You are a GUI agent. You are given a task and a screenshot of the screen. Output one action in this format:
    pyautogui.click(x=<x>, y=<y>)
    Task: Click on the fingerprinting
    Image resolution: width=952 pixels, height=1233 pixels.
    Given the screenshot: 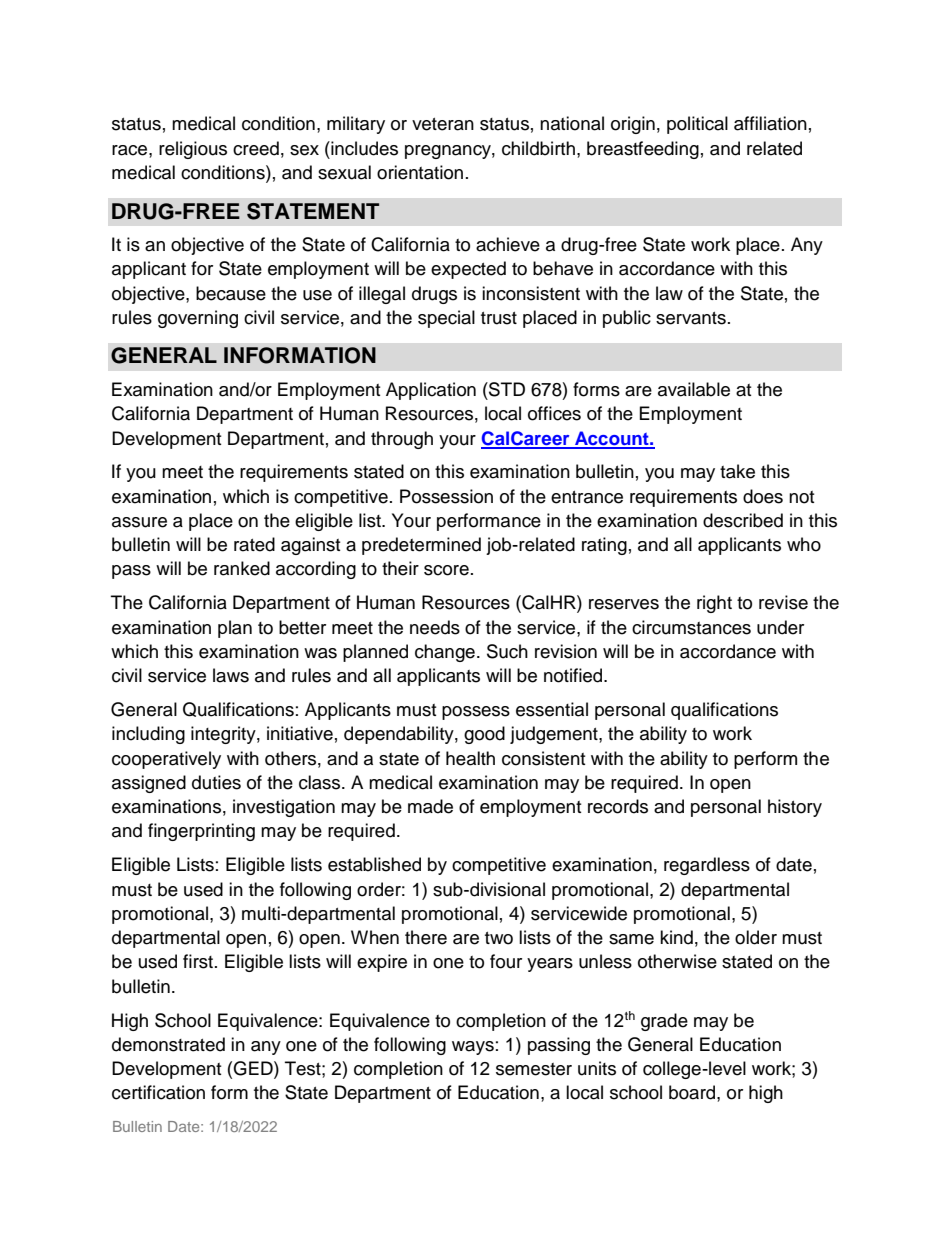 What is the action you would take?
    pyautogui.click(x=201, y=832)
